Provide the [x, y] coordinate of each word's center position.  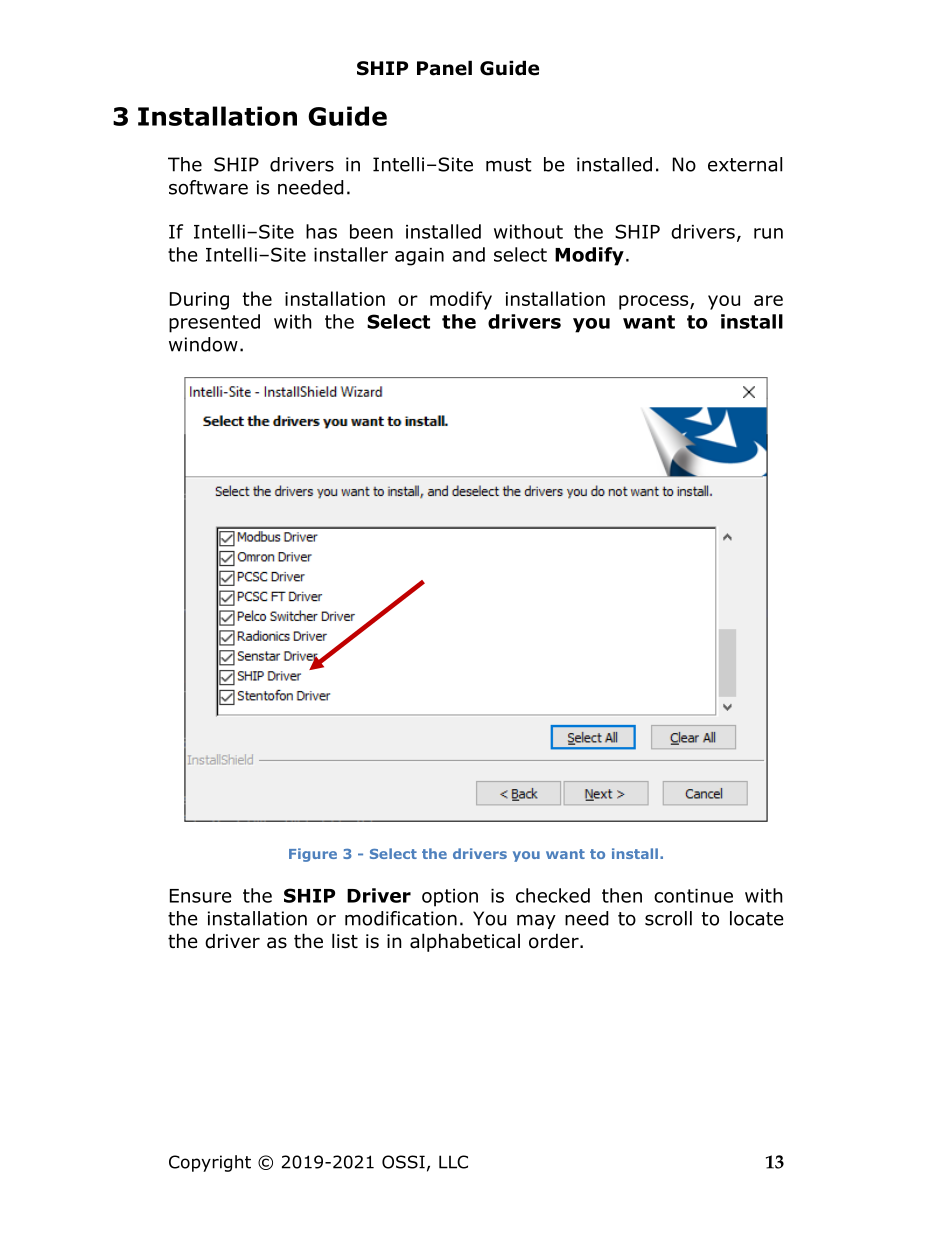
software [208, 187]
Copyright [210, 1163]
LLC [453, 1162]
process [655, 302]
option [450, 898]
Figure [313, 855]
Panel [444, 68]
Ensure [201, 896]
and [468, 254]
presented [214, 323]
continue [693, 896]
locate [757, 918]
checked [553, 895]
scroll [668, 918]
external [745, 164]
